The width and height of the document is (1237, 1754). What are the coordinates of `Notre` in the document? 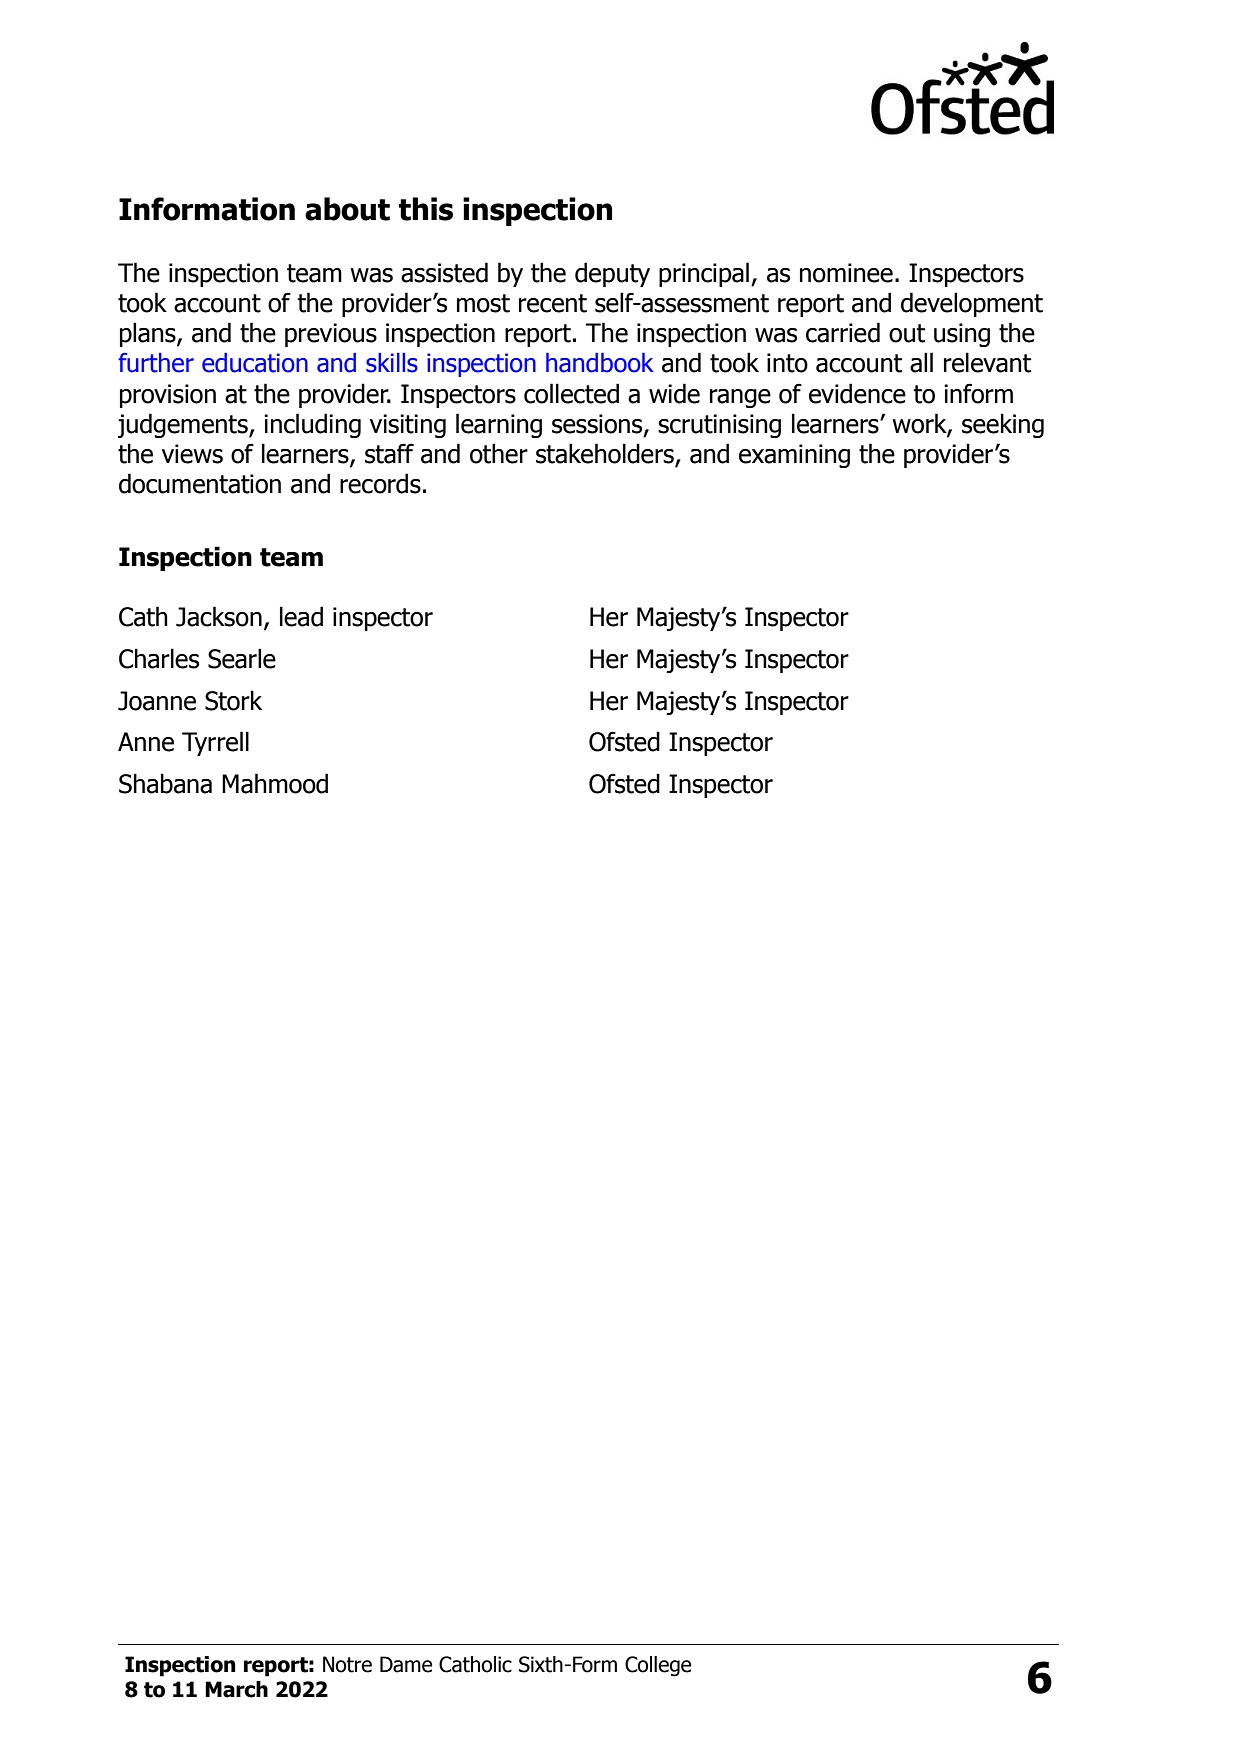 It's located at (347, 1664).
